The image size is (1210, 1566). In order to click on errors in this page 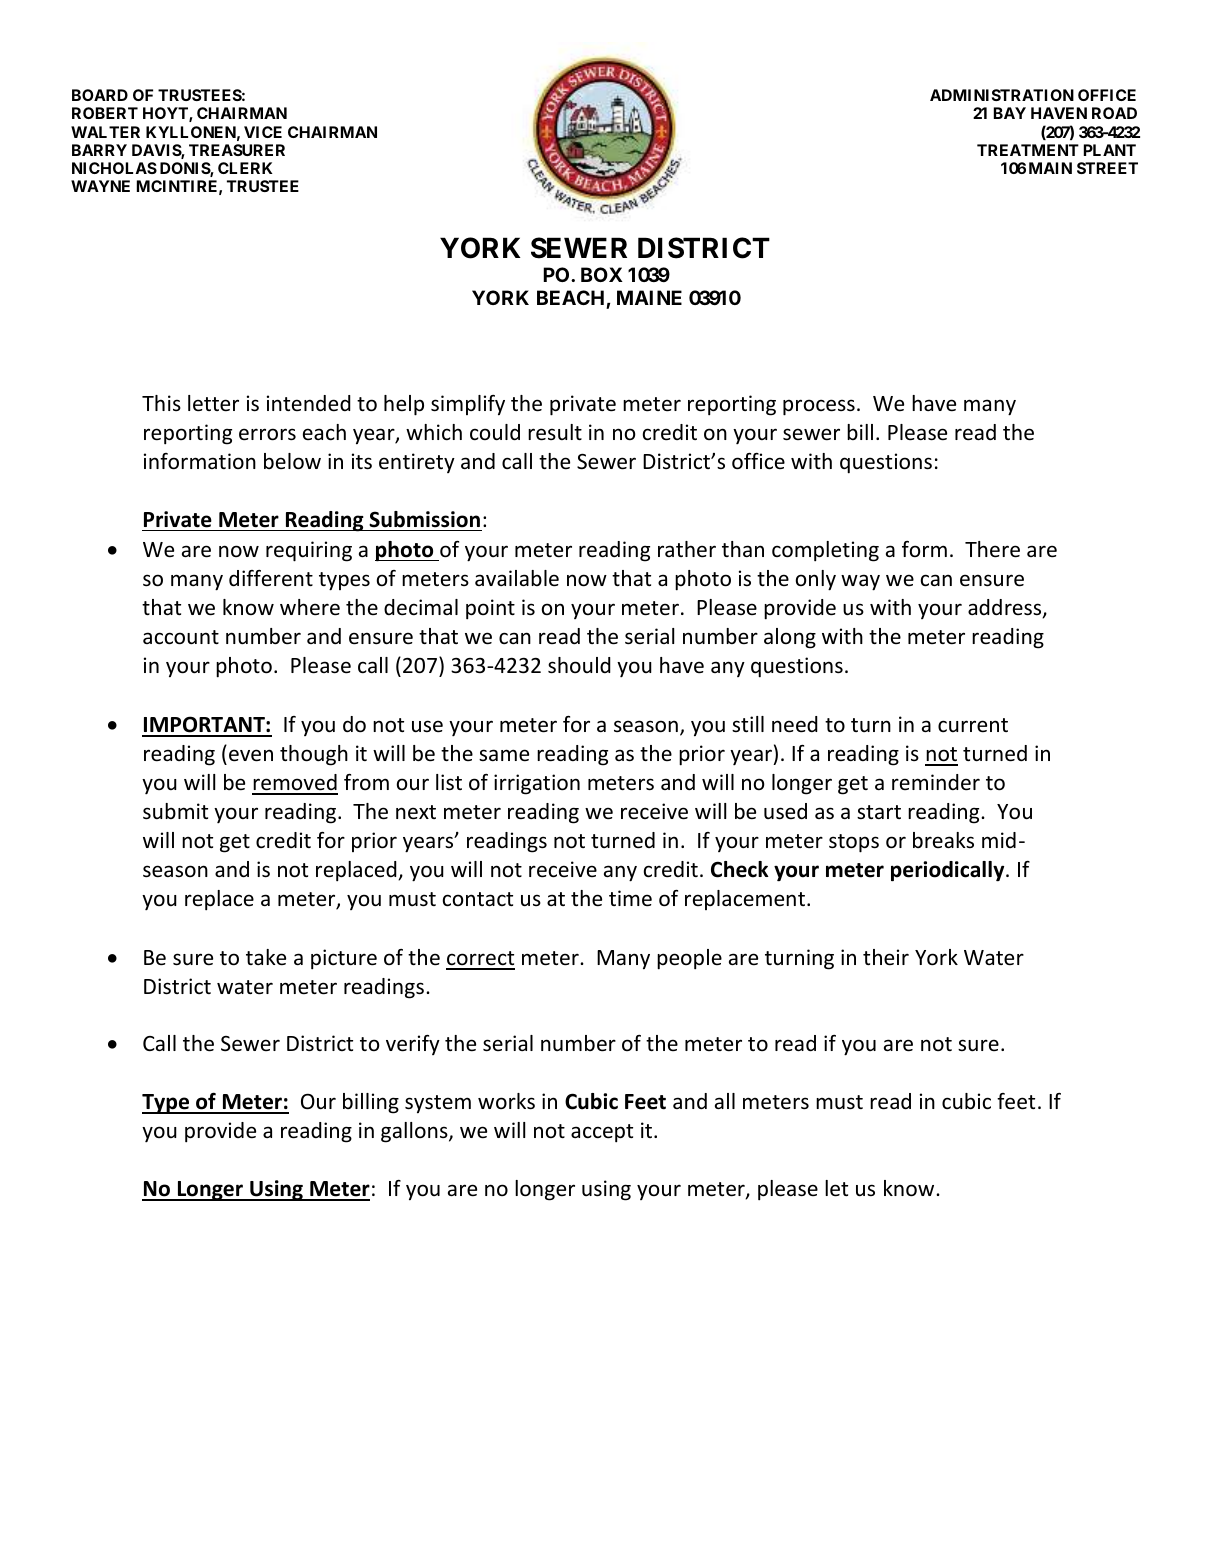, I will do `click(267, 434)`.
